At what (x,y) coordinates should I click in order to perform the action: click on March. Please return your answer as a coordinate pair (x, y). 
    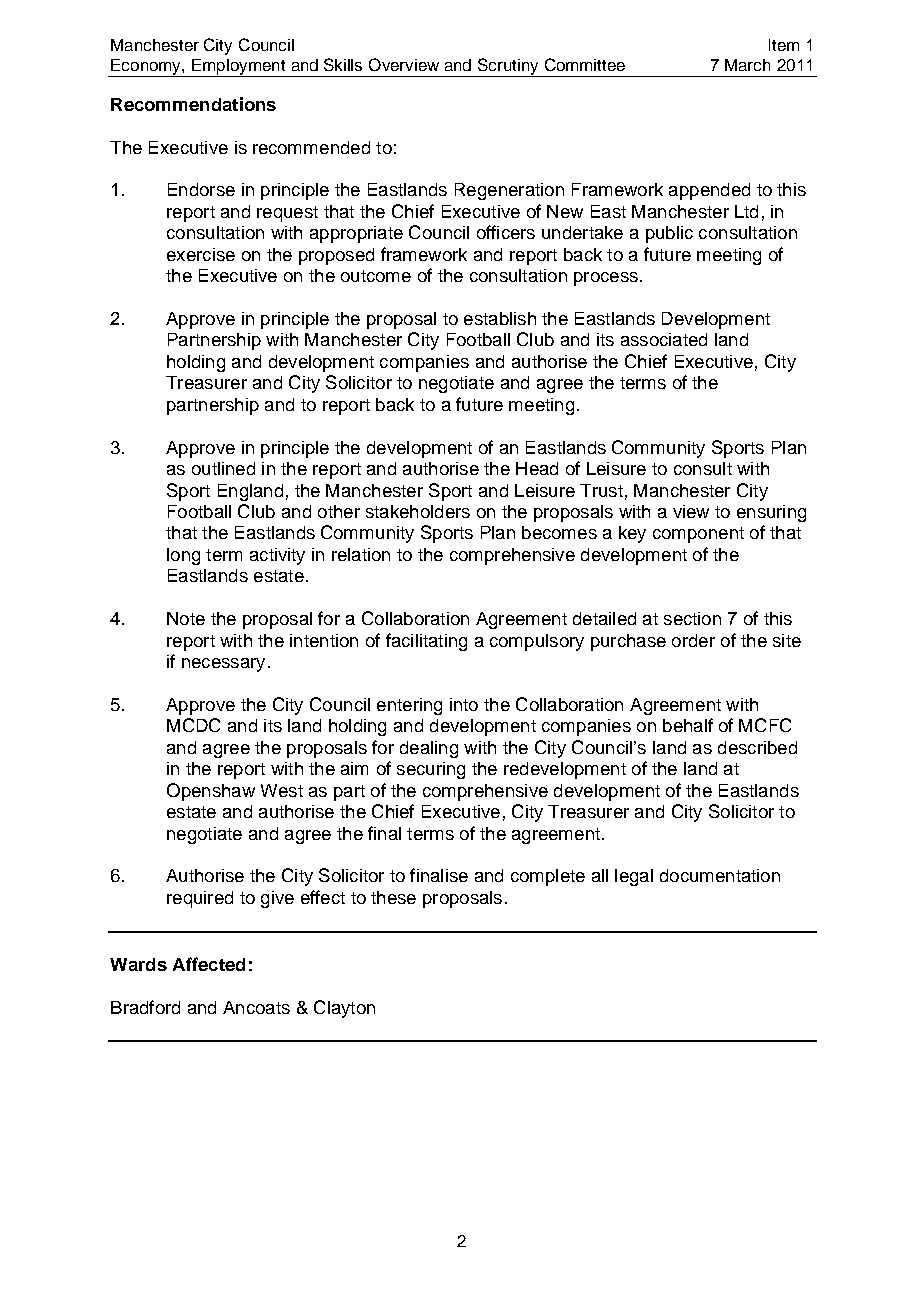
    Looking at the image, I should click on (747, 65).
